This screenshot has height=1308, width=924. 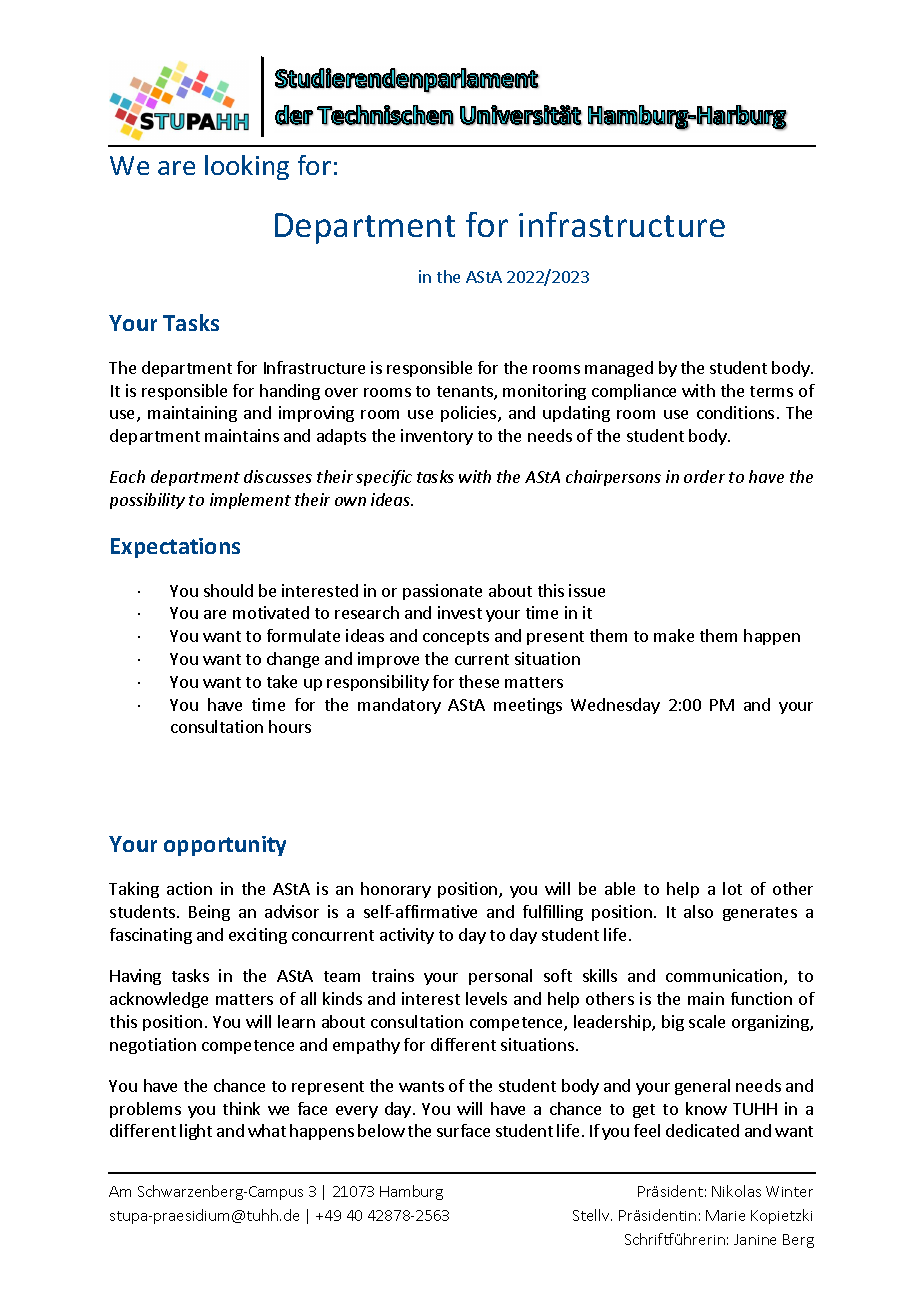 I want to click on honorary, so click(x=396, y=890).
